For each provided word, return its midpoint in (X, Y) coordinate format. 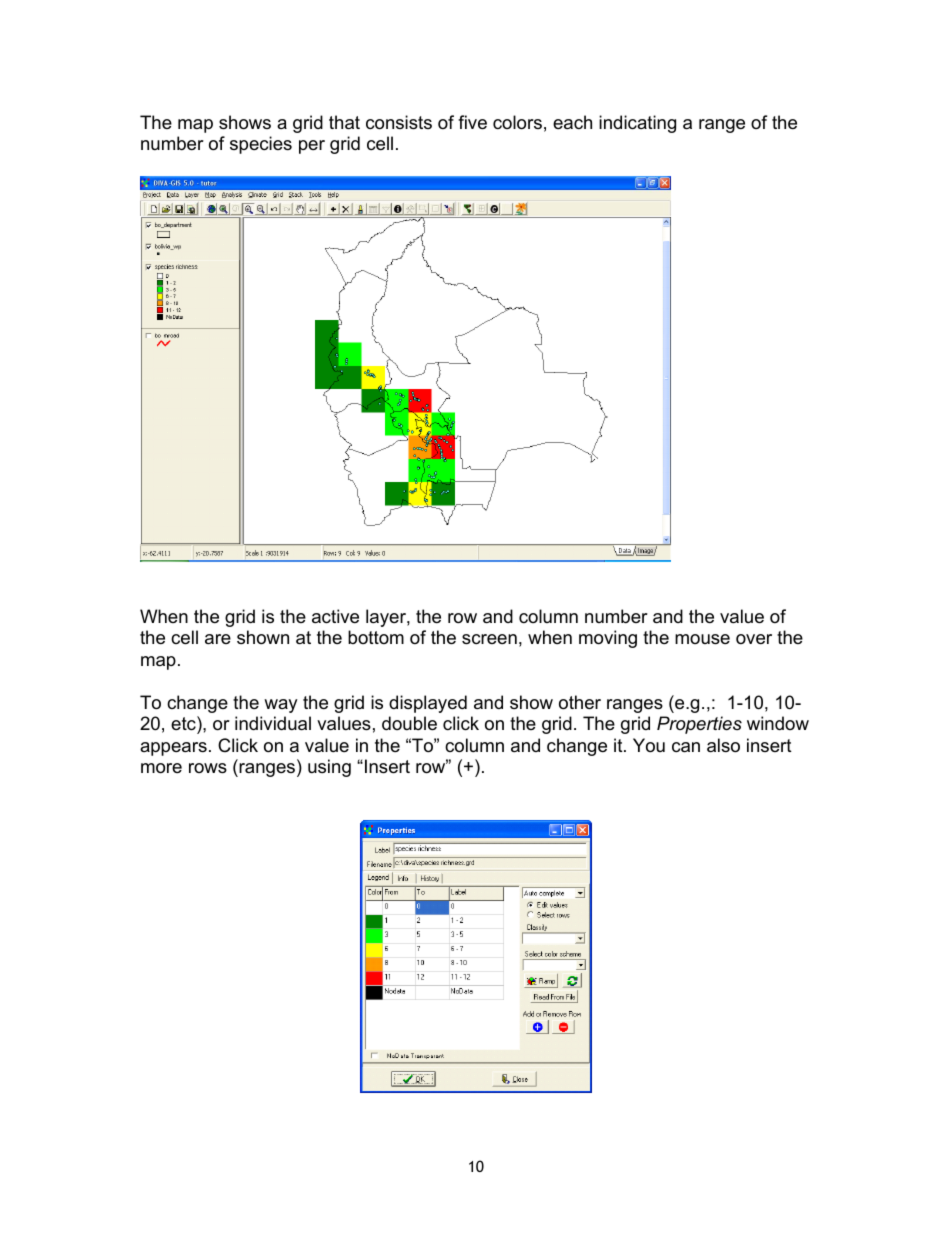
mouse (702, 639)
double (409, 723)
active (335, 616)
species (261, 145)
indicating (637, 124)
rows (208, 768)
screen (489, 639)
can (686, 747)
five (472, 122)
